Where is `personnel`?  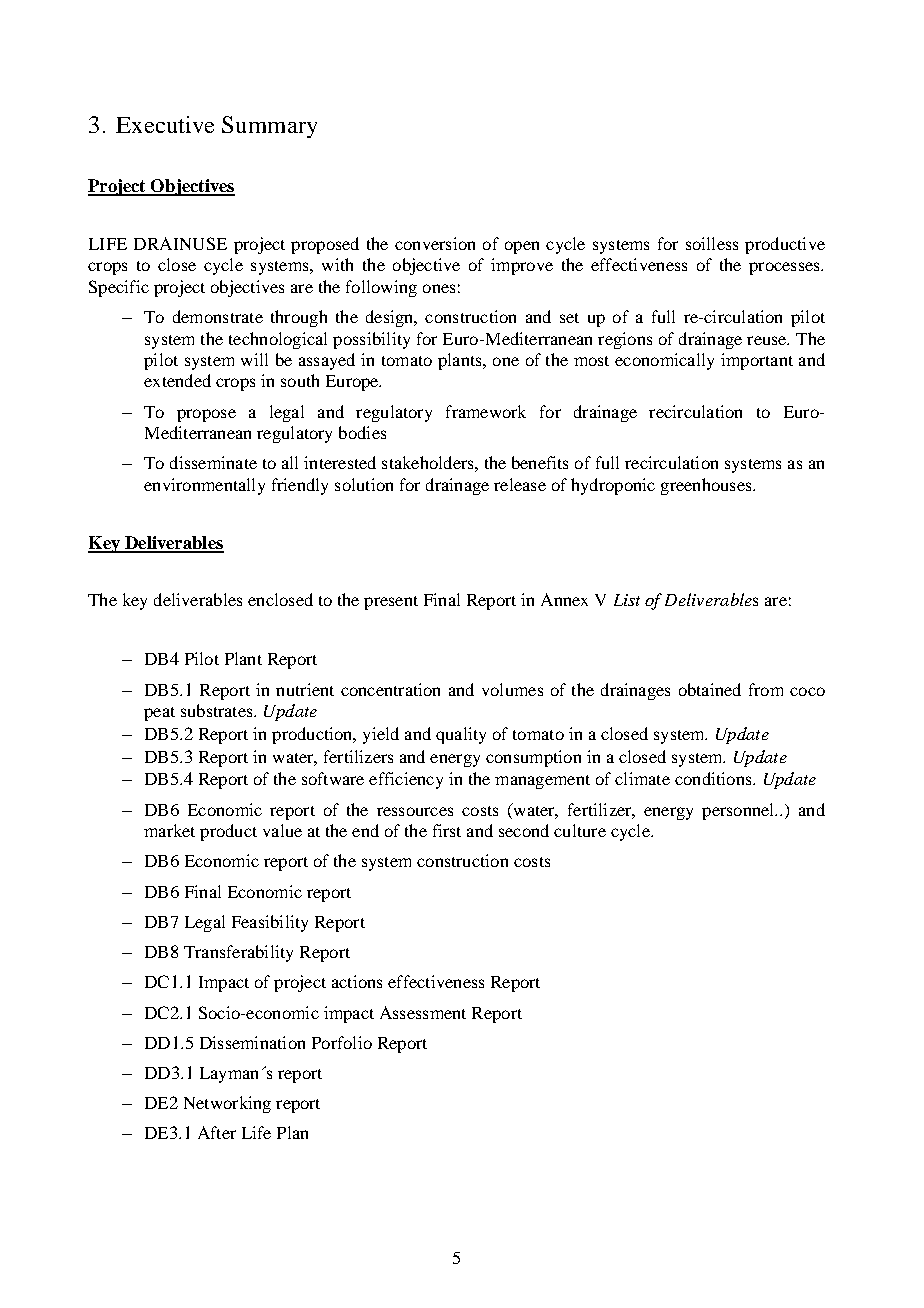
personnel is located at coordinates (739, 811).
